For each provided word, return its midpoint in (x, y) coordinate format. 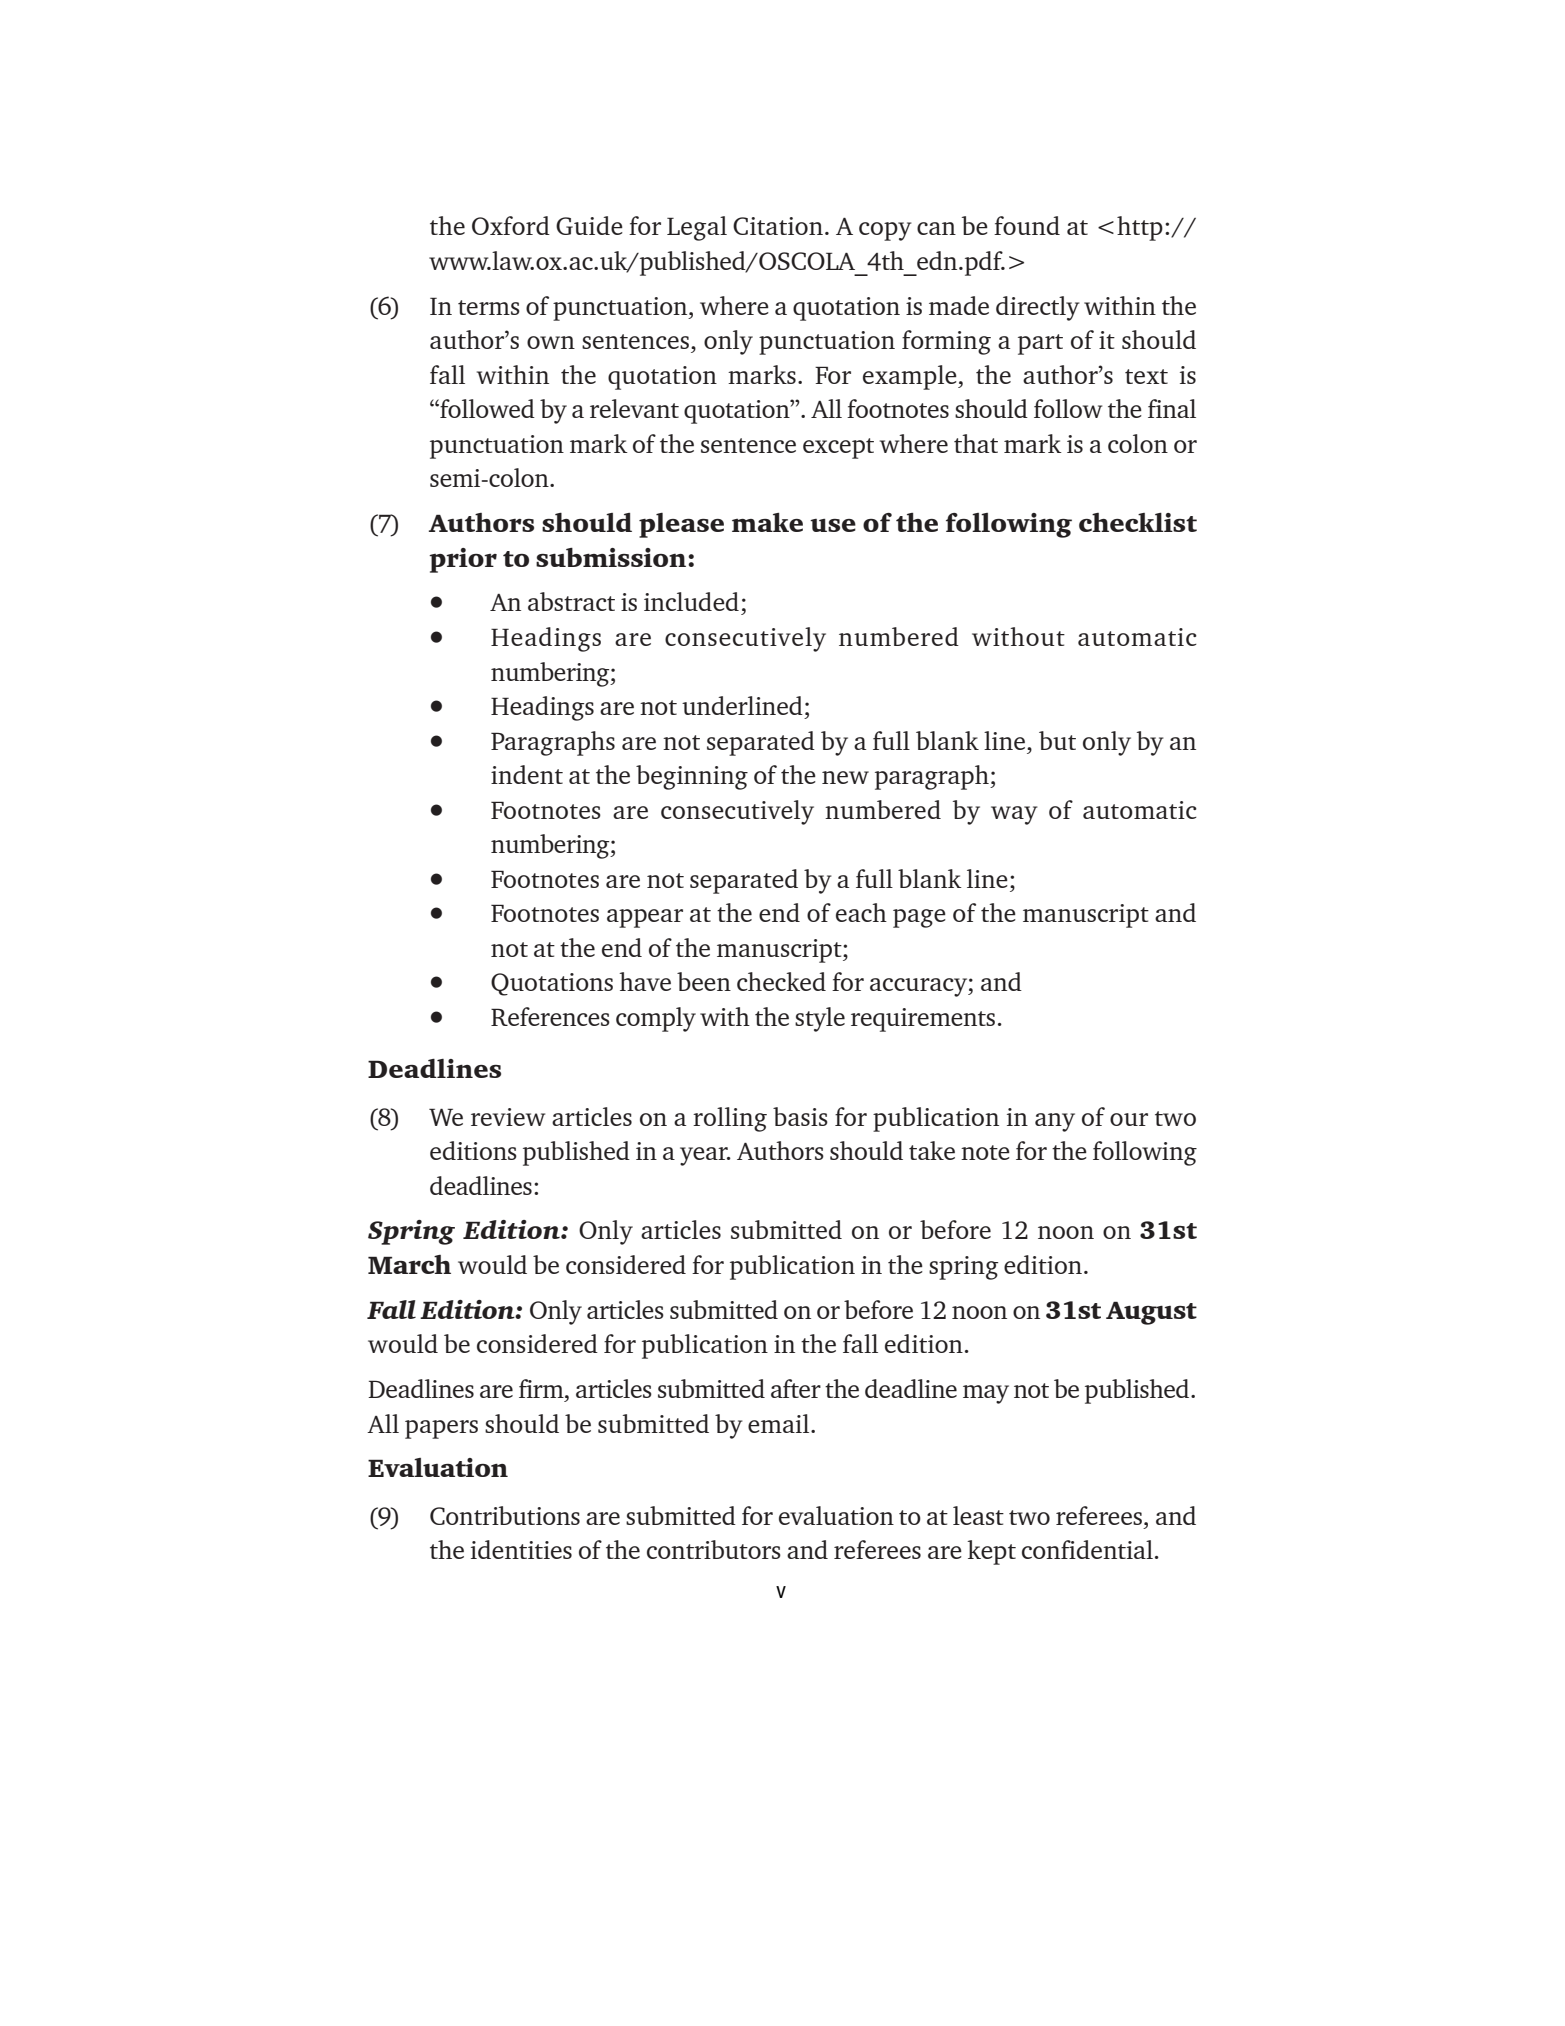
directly (1038, 308)
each (861, 912)
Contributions (505, 1515)
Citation (778, 226)
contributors (714, 1549)
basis (800, 1116)
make (767, 522)
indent (527, 774)
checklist (1138, 522)
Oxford (511, 225)
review (508, 1117)
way (1014, 815)
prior (463, 560)
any (1055, 1122)
